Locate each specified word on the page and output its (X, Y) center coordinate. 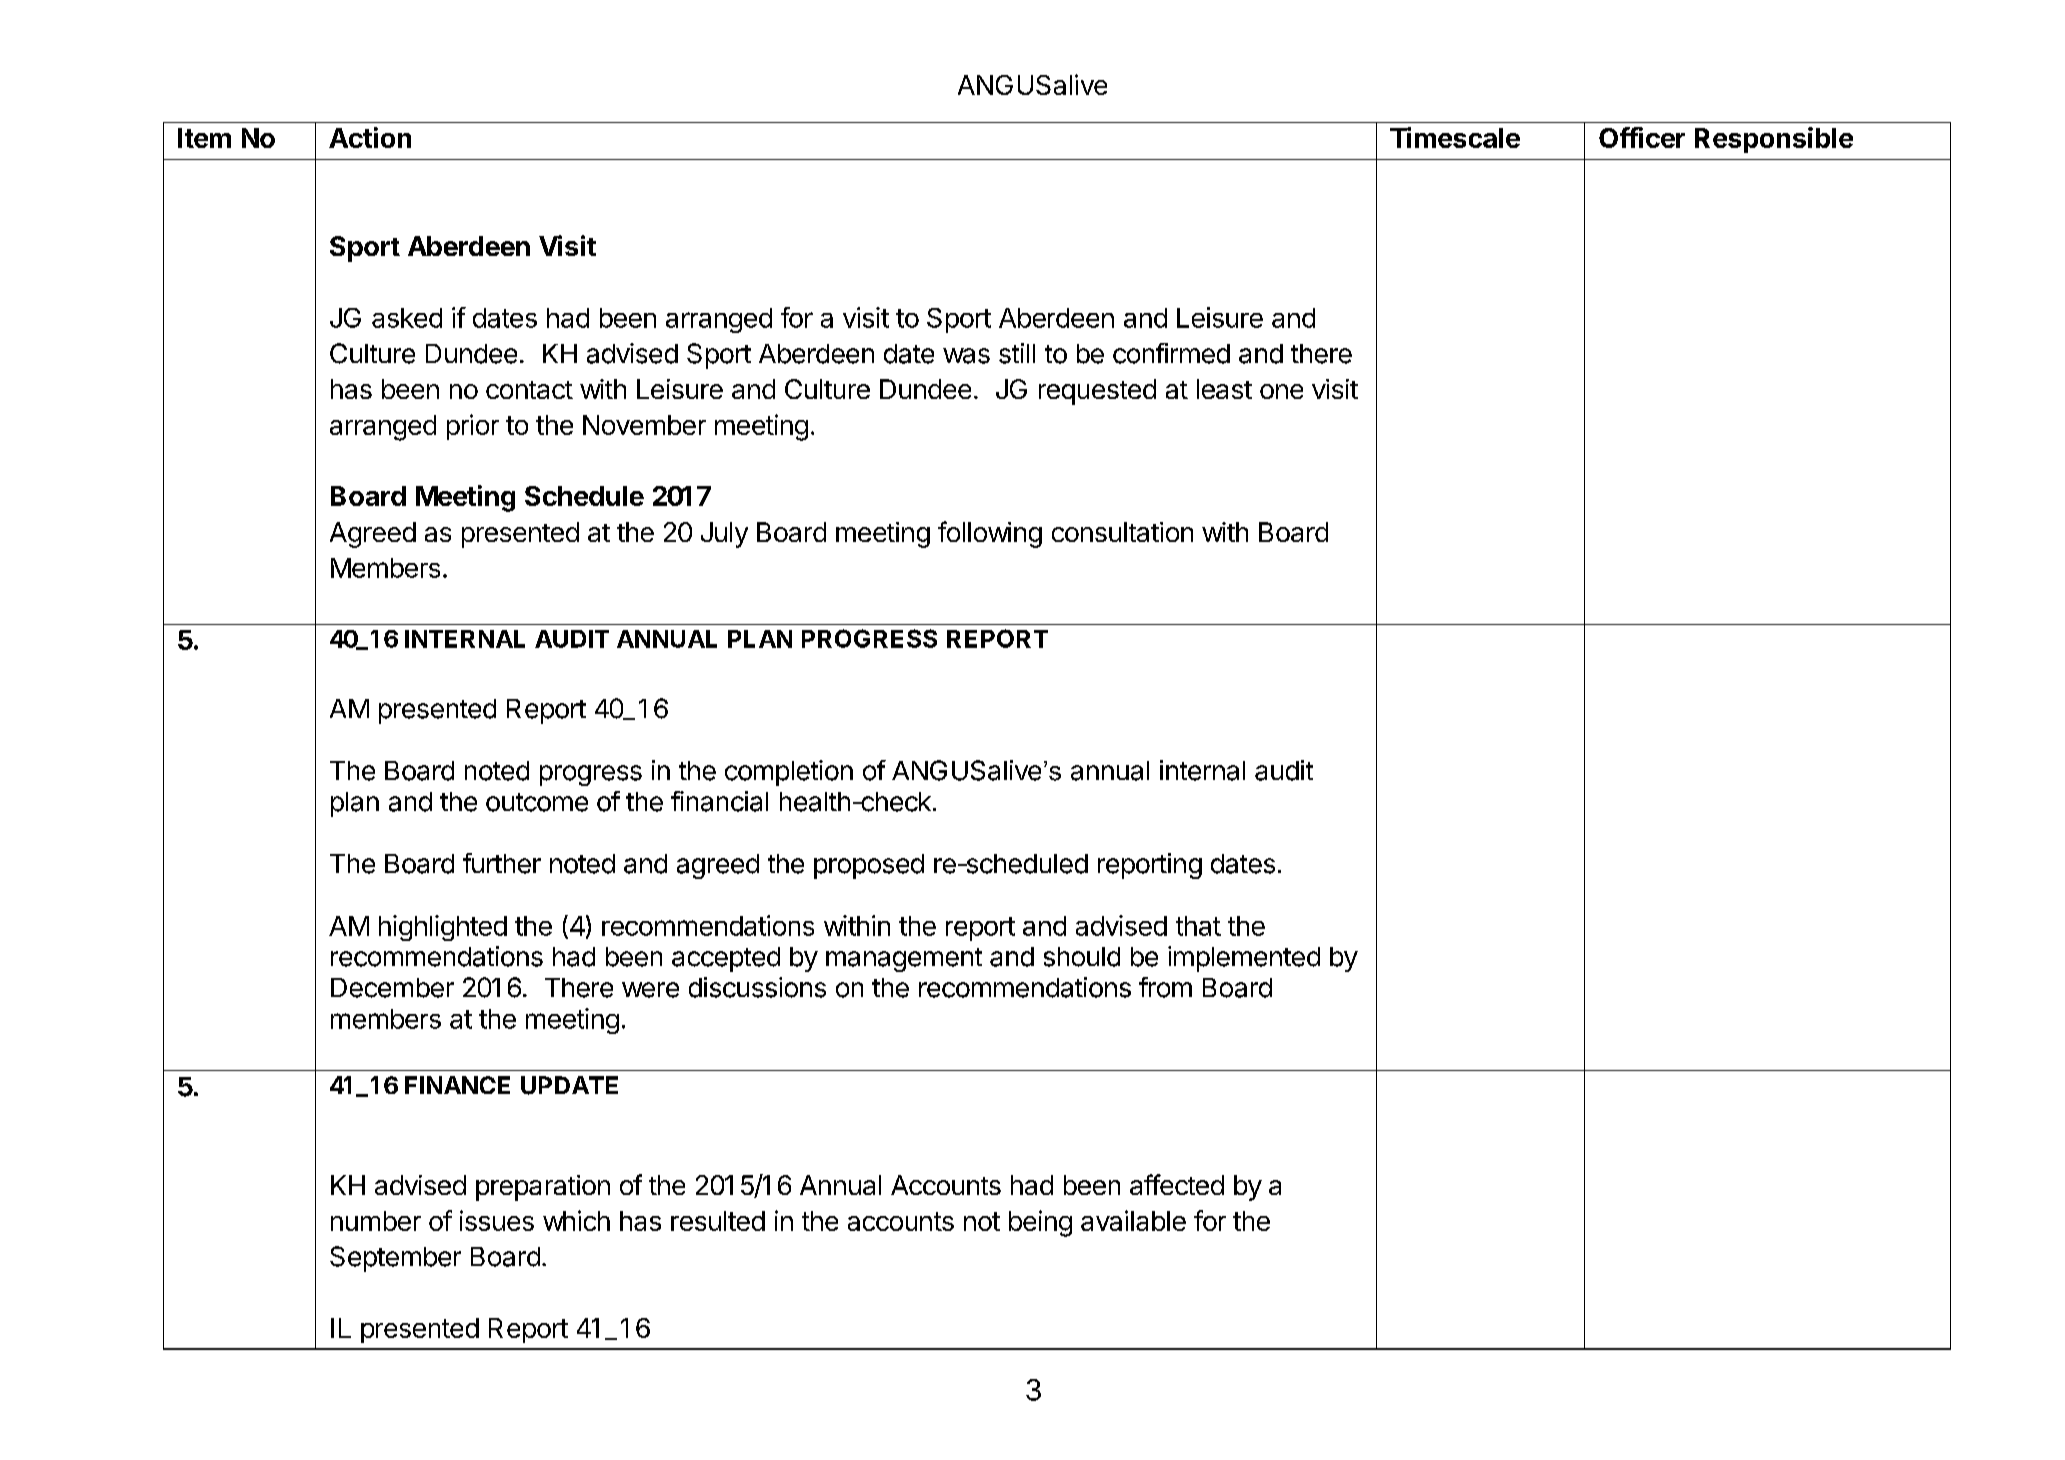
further (502, 863)
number (376, 1221)
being (1040, 1223)
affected (1177, 1184)
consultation (1122, 532)
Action (370, 137)
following (990, 534)
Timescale (1455, 137)
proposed (869, 866)
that (1198, 926)
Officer (1642, 137)
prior (473, 427)
